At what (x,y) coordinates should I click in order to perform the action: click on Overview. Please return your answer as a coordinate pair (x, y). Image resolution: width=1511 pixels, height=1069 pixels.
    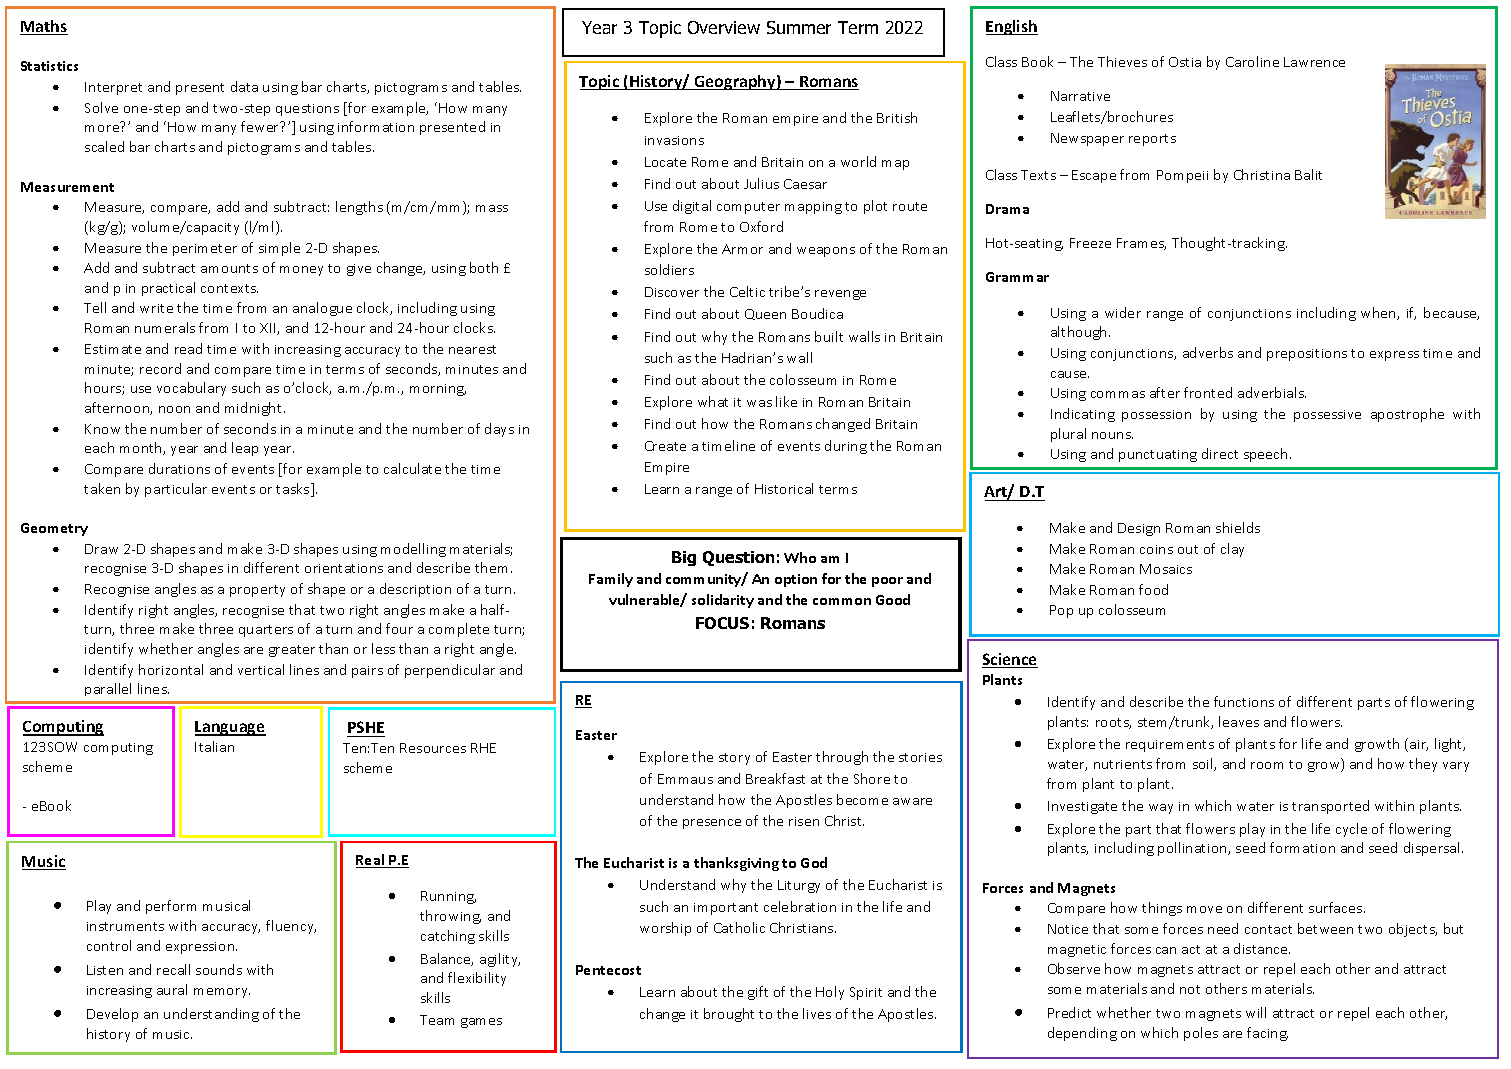
    Looking at the image, I should click on (724, 27).
